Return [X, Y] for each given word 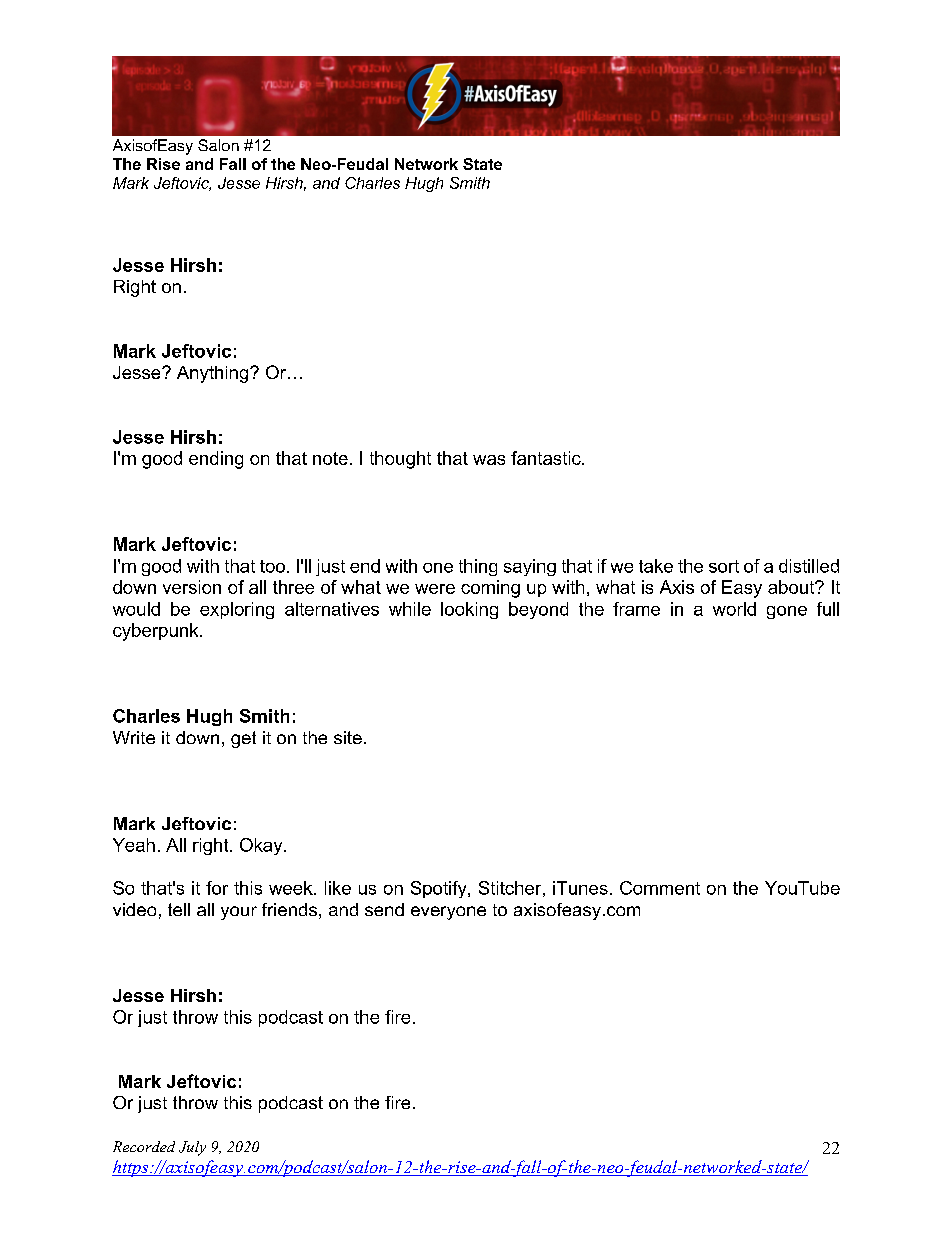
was [489, 460]
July [192, 1148]
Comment [660, 888]
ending [216, 460]
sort [724, 566]
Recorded [144, 1146]
